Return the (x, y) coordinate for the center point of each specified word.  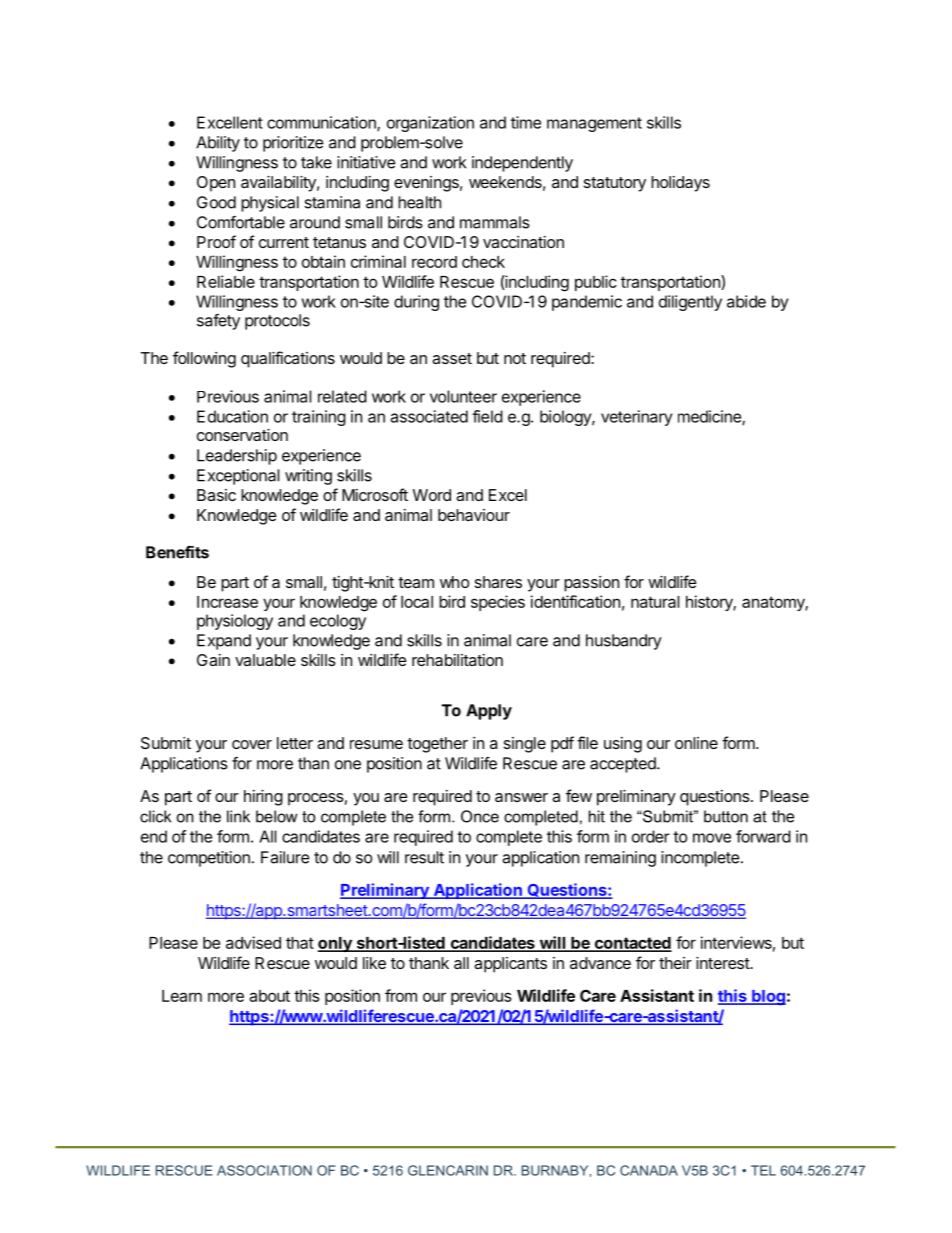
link (238, 816)
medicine (710, 417)
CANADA (649, 1170)
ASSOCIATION (264, 1170)
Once (480, 816)
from (401, 995)
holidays (680, 184)
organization (430, 124)
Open (216, 184)
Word (432, 495)
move (712, 838)
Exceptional (238, 477)
